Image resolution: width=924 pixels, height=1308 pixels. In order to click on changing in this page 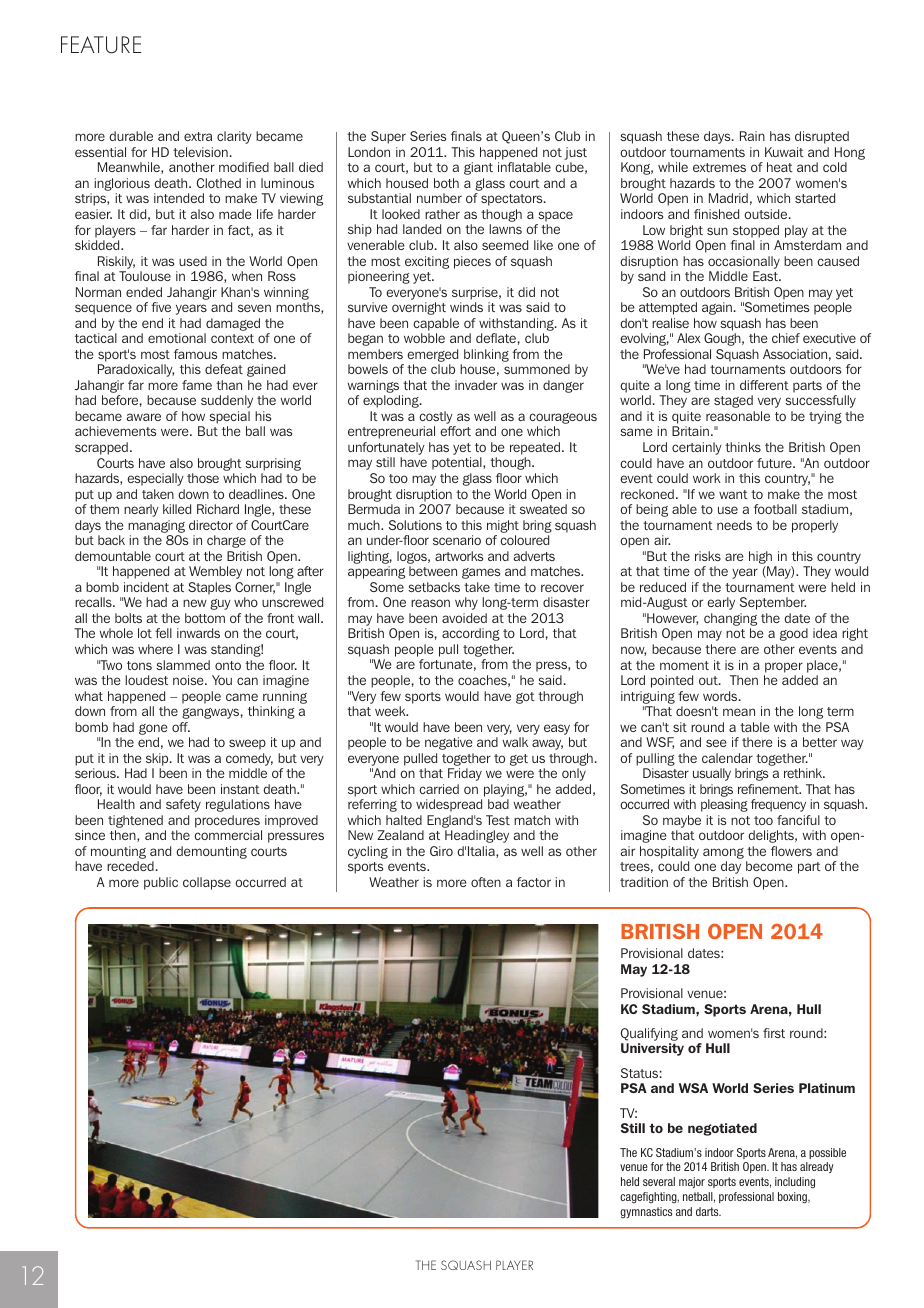, I will do `click(730, 621)`.
